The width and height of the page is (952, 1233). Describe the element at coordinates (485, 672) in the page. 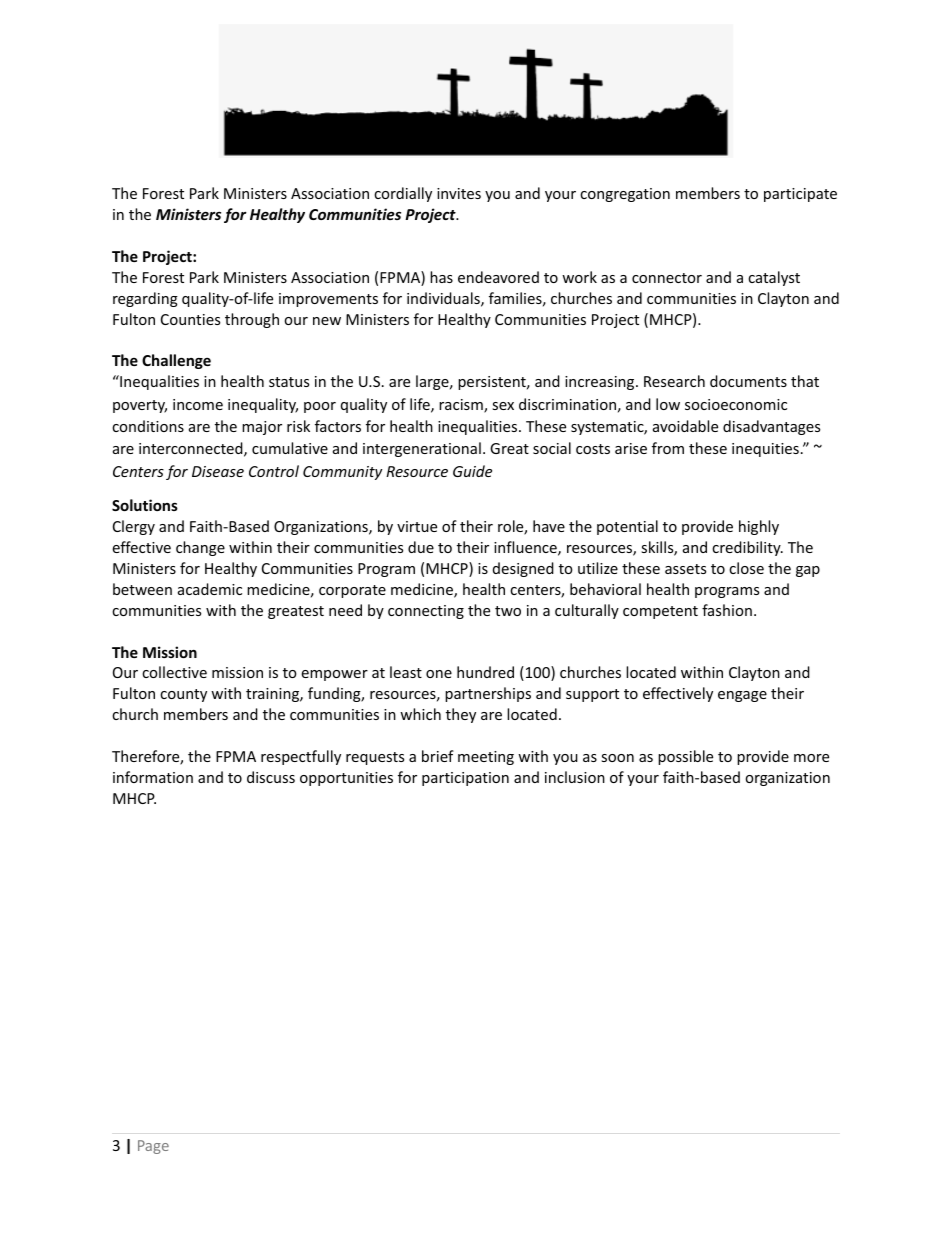

I see `hundred` at that location.
